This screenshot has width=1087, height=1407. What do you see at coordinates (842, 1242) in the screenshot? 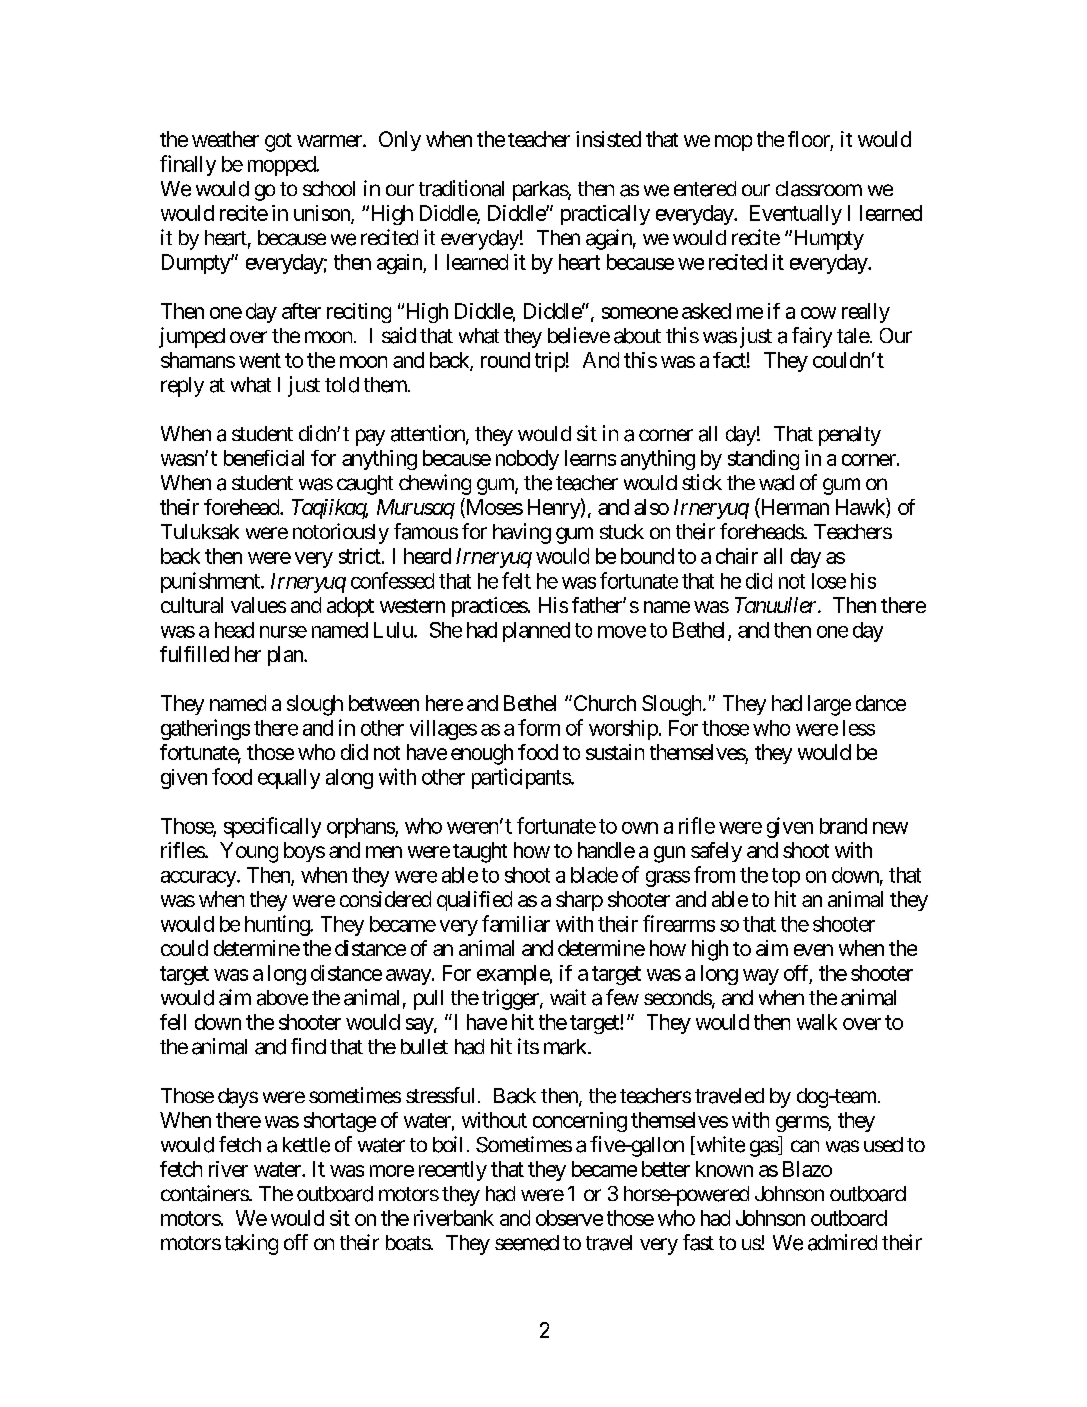
I see `admired` at bounding box center [842, 1242].
